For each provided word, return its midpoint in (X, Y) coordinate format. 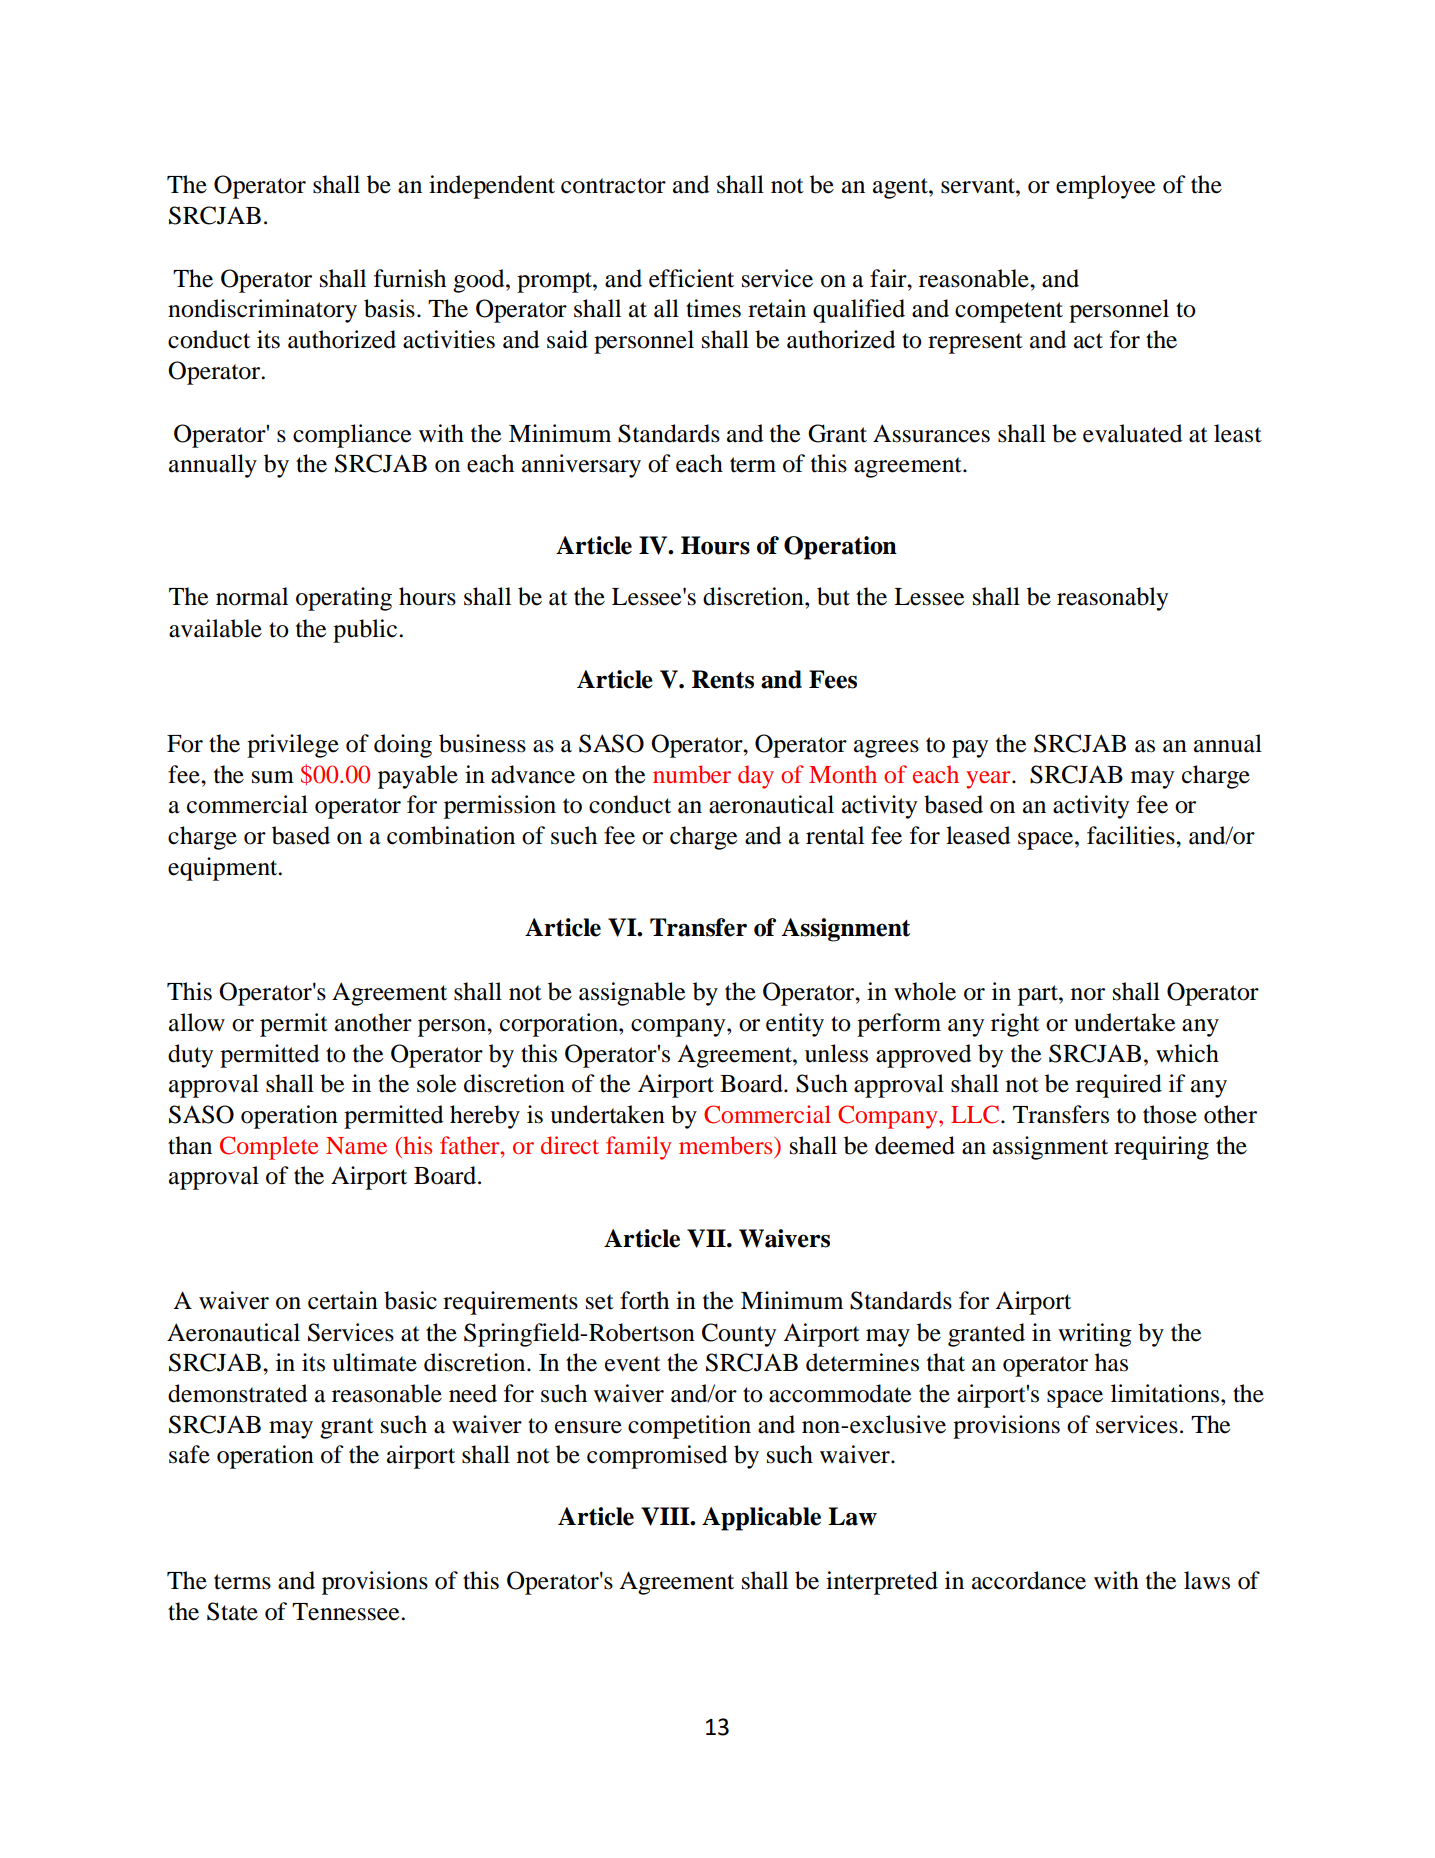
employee (1105, 187)
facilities (1132, 835)
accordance (1029, 1580)
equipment (224, 869)
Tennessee (347, 1612)
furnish (410, 278)
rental (835, 835)
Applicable (761, 1519)
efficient (691, 278)
